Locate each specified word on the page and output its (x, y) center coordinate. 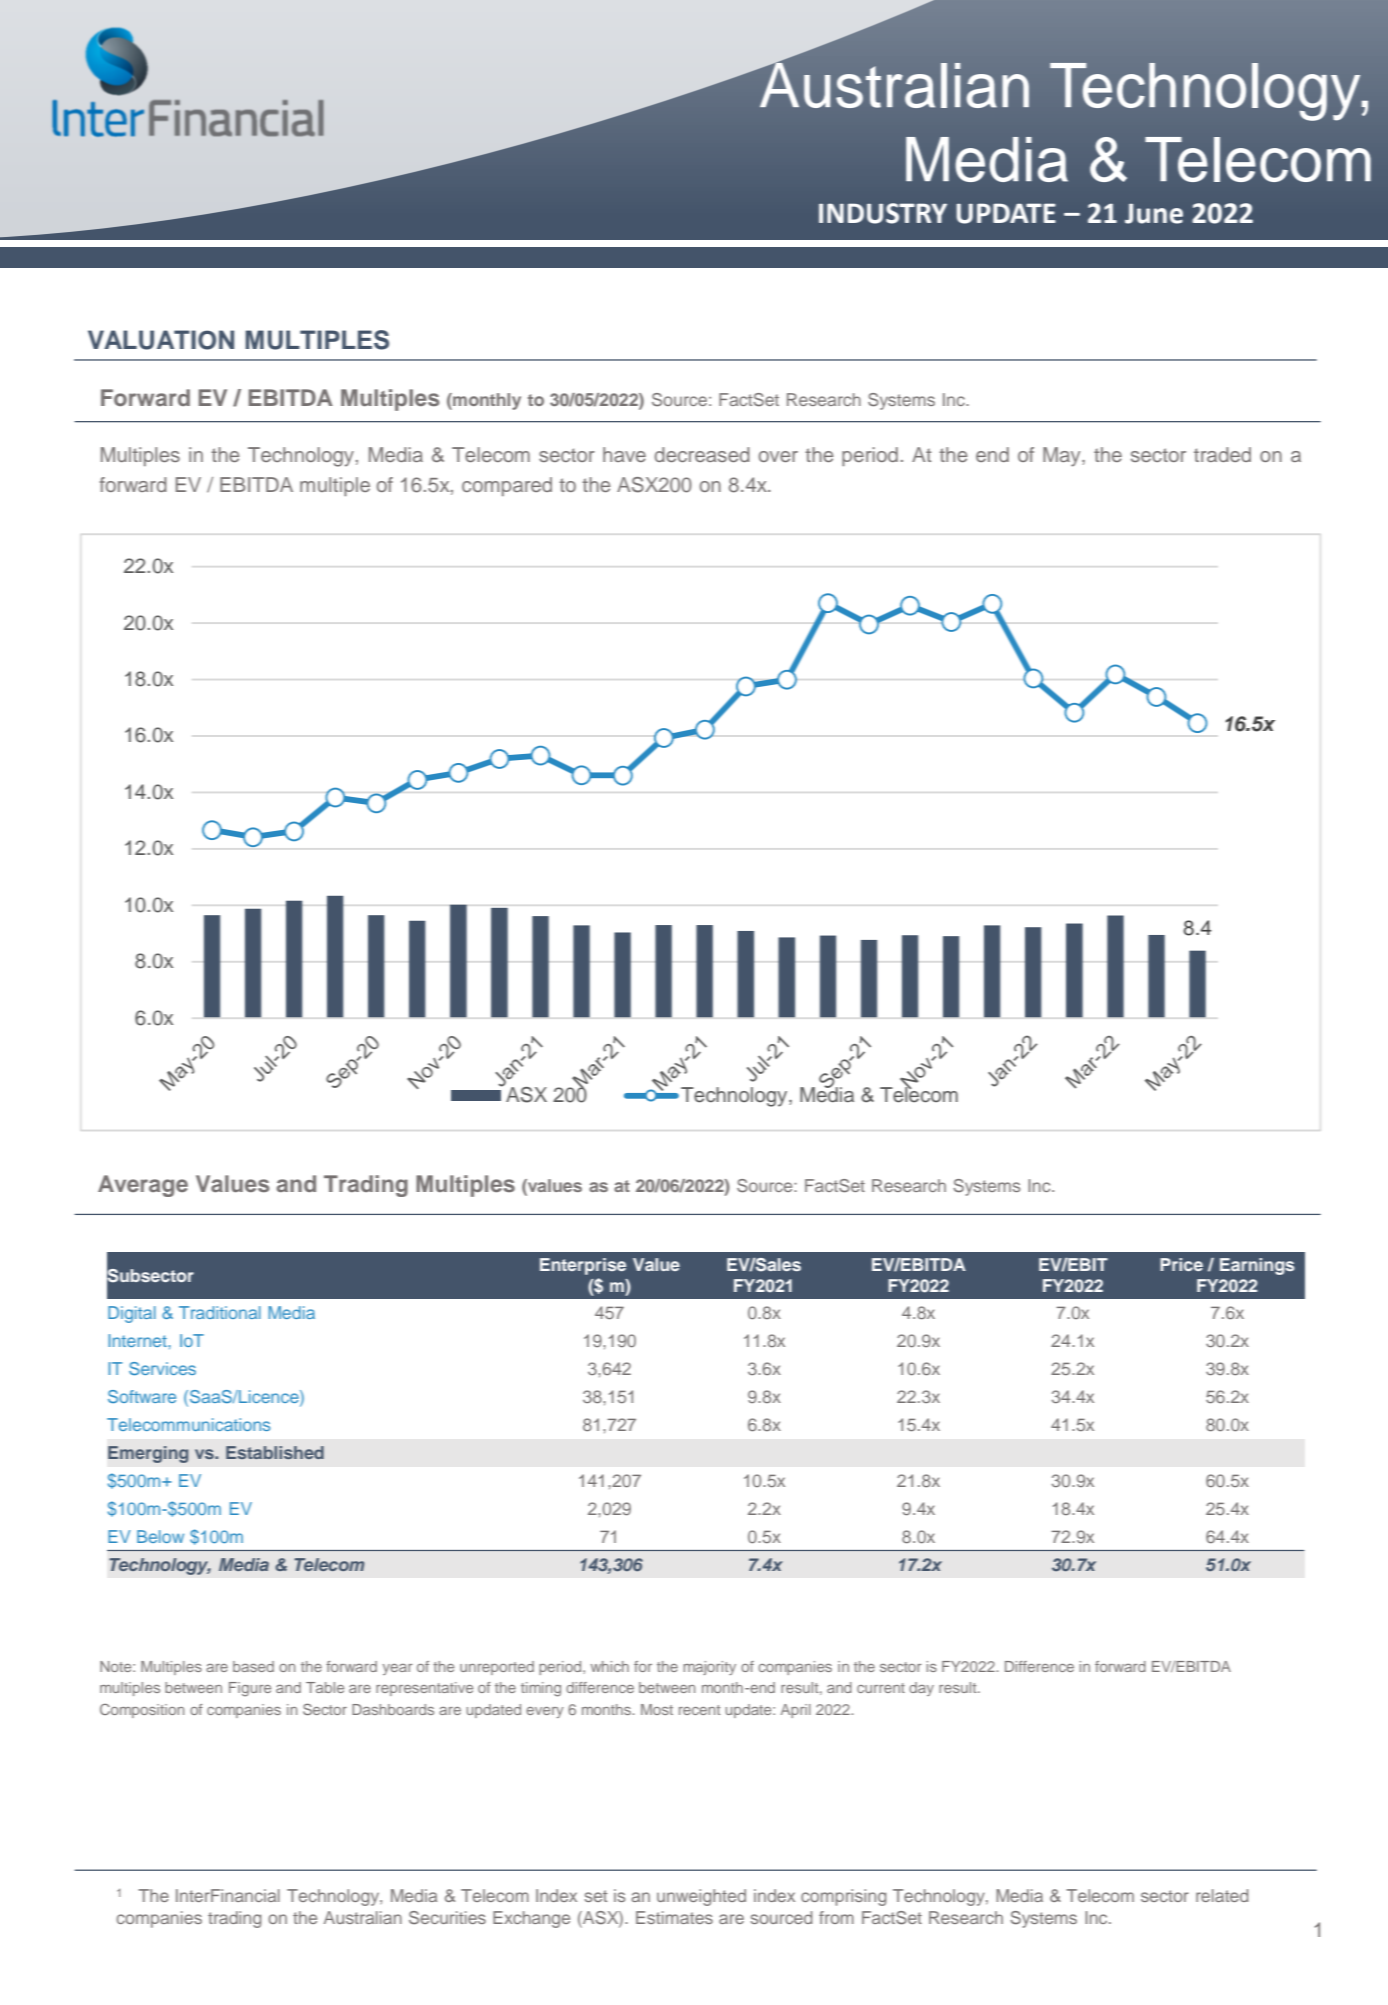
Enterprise (583, 1266)
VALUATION (161, 340)
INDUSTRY (883, 213)
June (1154, 213)
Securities (447, 1918)
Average (143, 1186)
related (1222, 1895)
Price (1181, 1264)
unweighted (701, 1897)
